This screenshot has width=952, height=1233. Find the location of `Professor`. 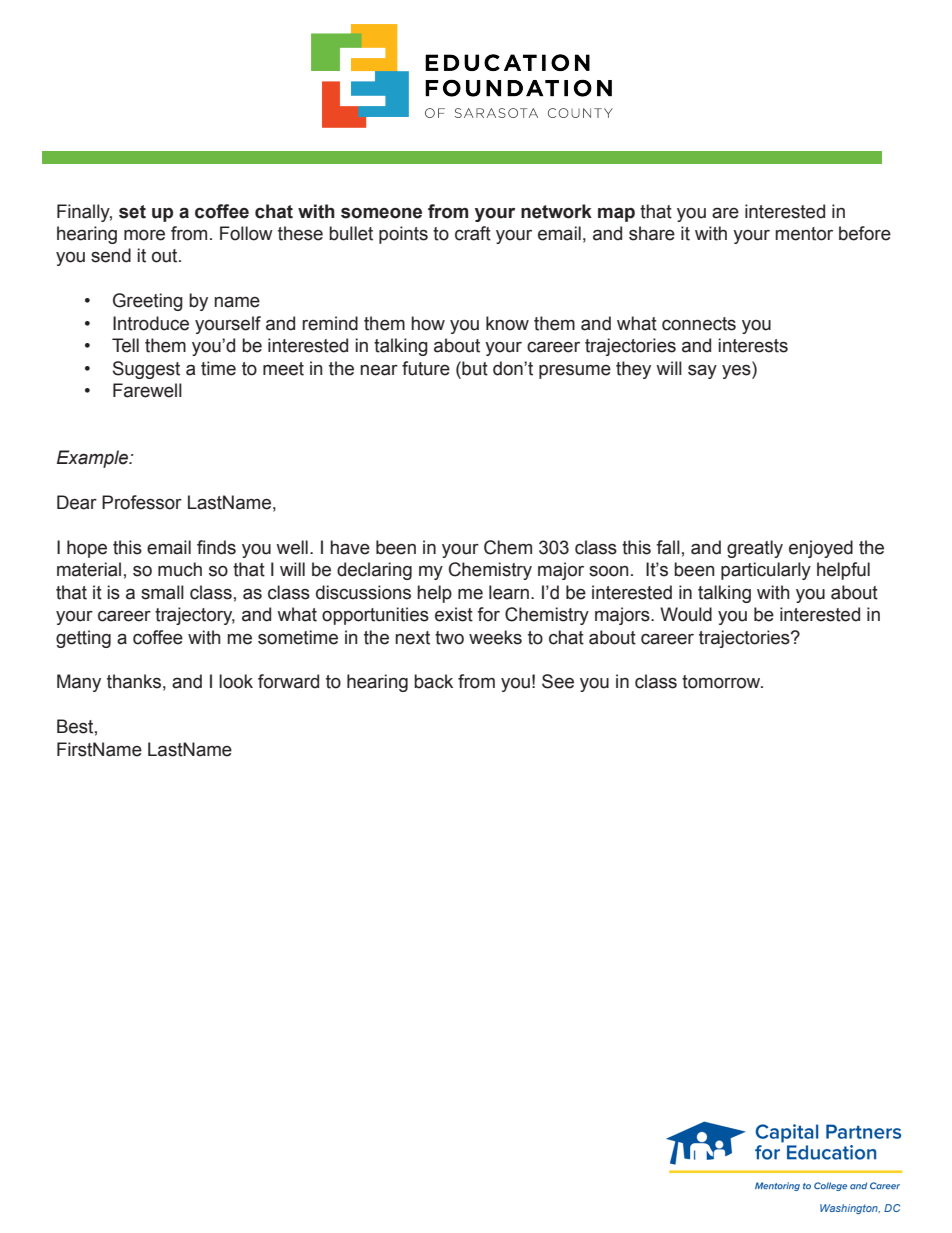

Professor is located at coordinates (142, 502).
